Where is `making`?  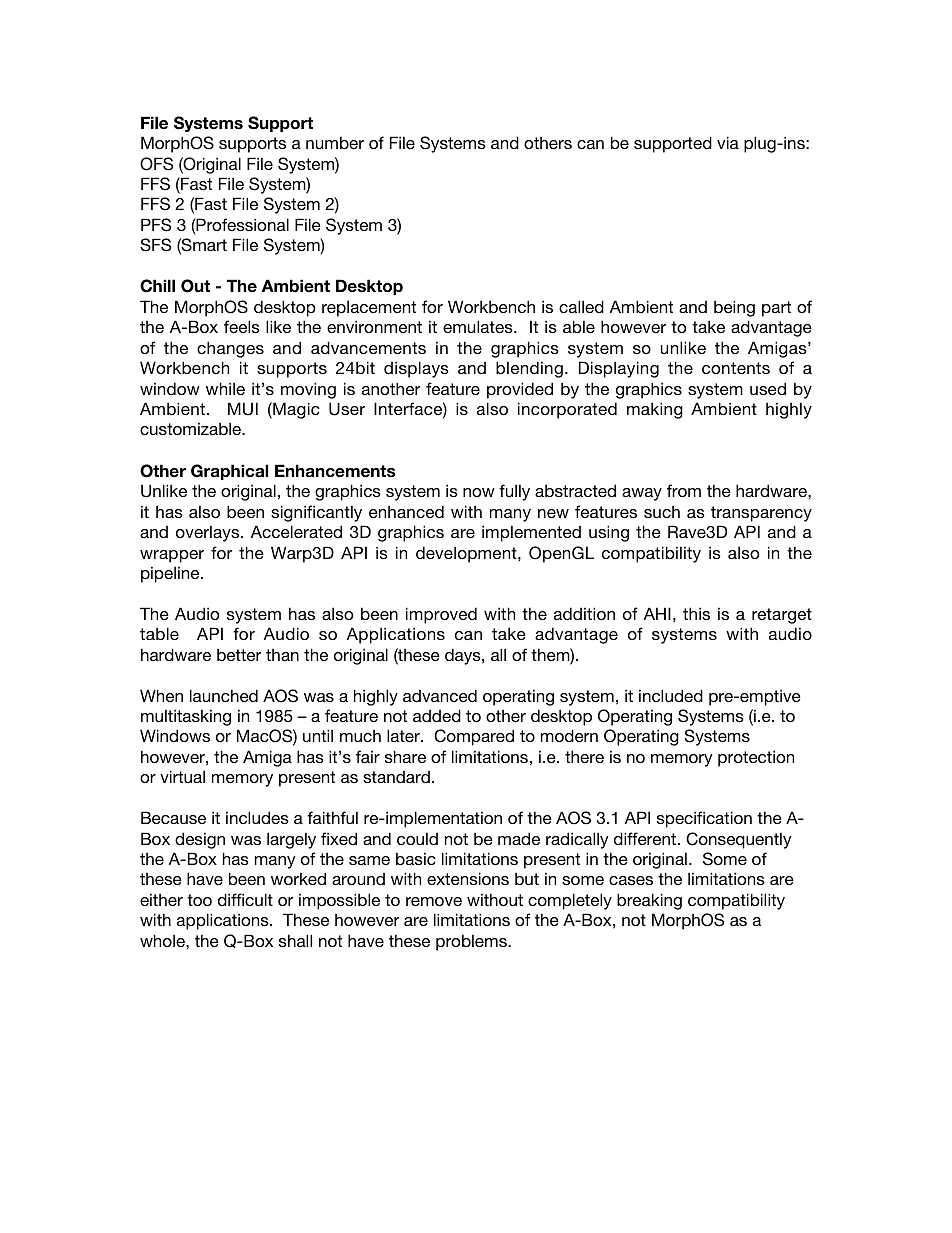 making is located at coordinates (655, 410).
